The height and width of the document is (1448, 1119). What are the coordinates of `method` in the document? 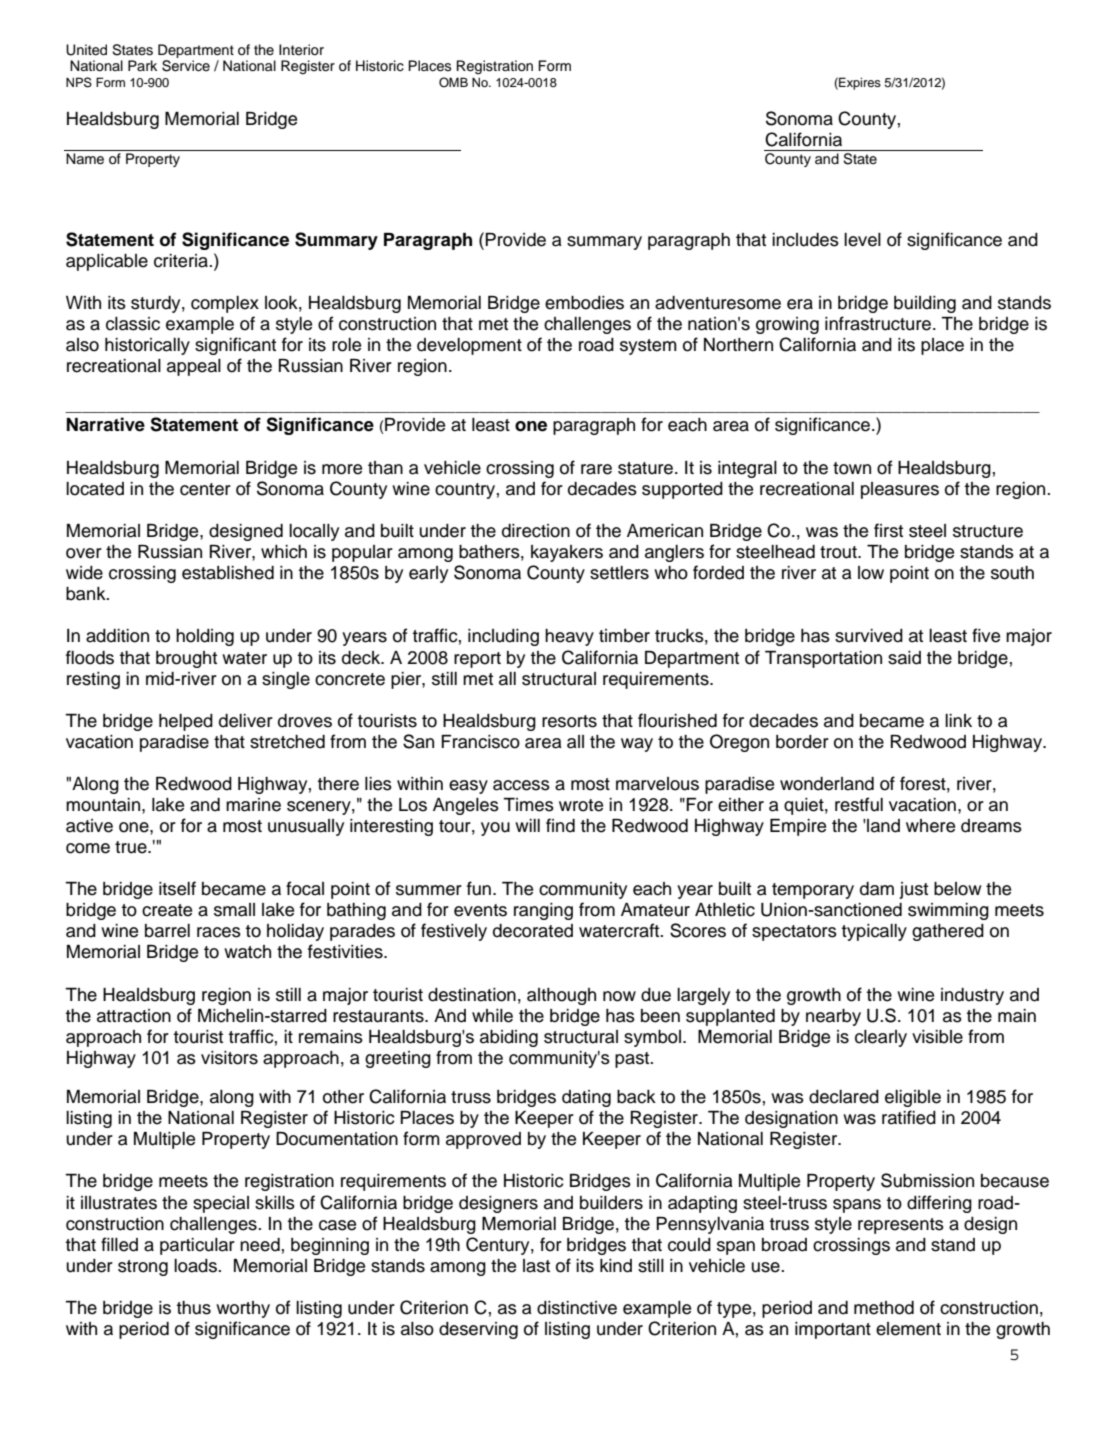 It's located at (884, 1308).
